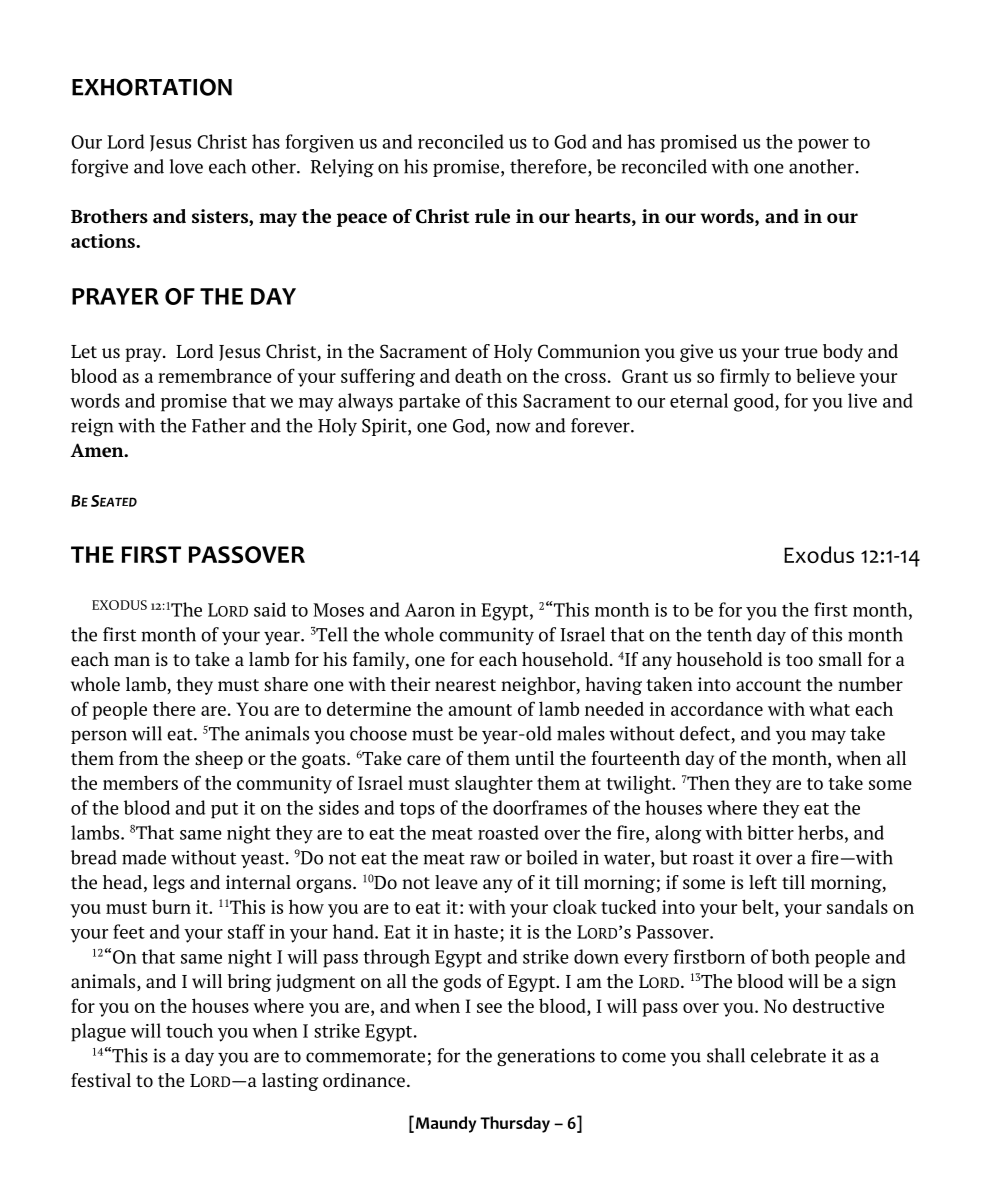 This screenshot has width=991, height=1204. What do you see at coordinates (823, 146) in the screenshot?
I see `power` at bounding box center [823, 146].
